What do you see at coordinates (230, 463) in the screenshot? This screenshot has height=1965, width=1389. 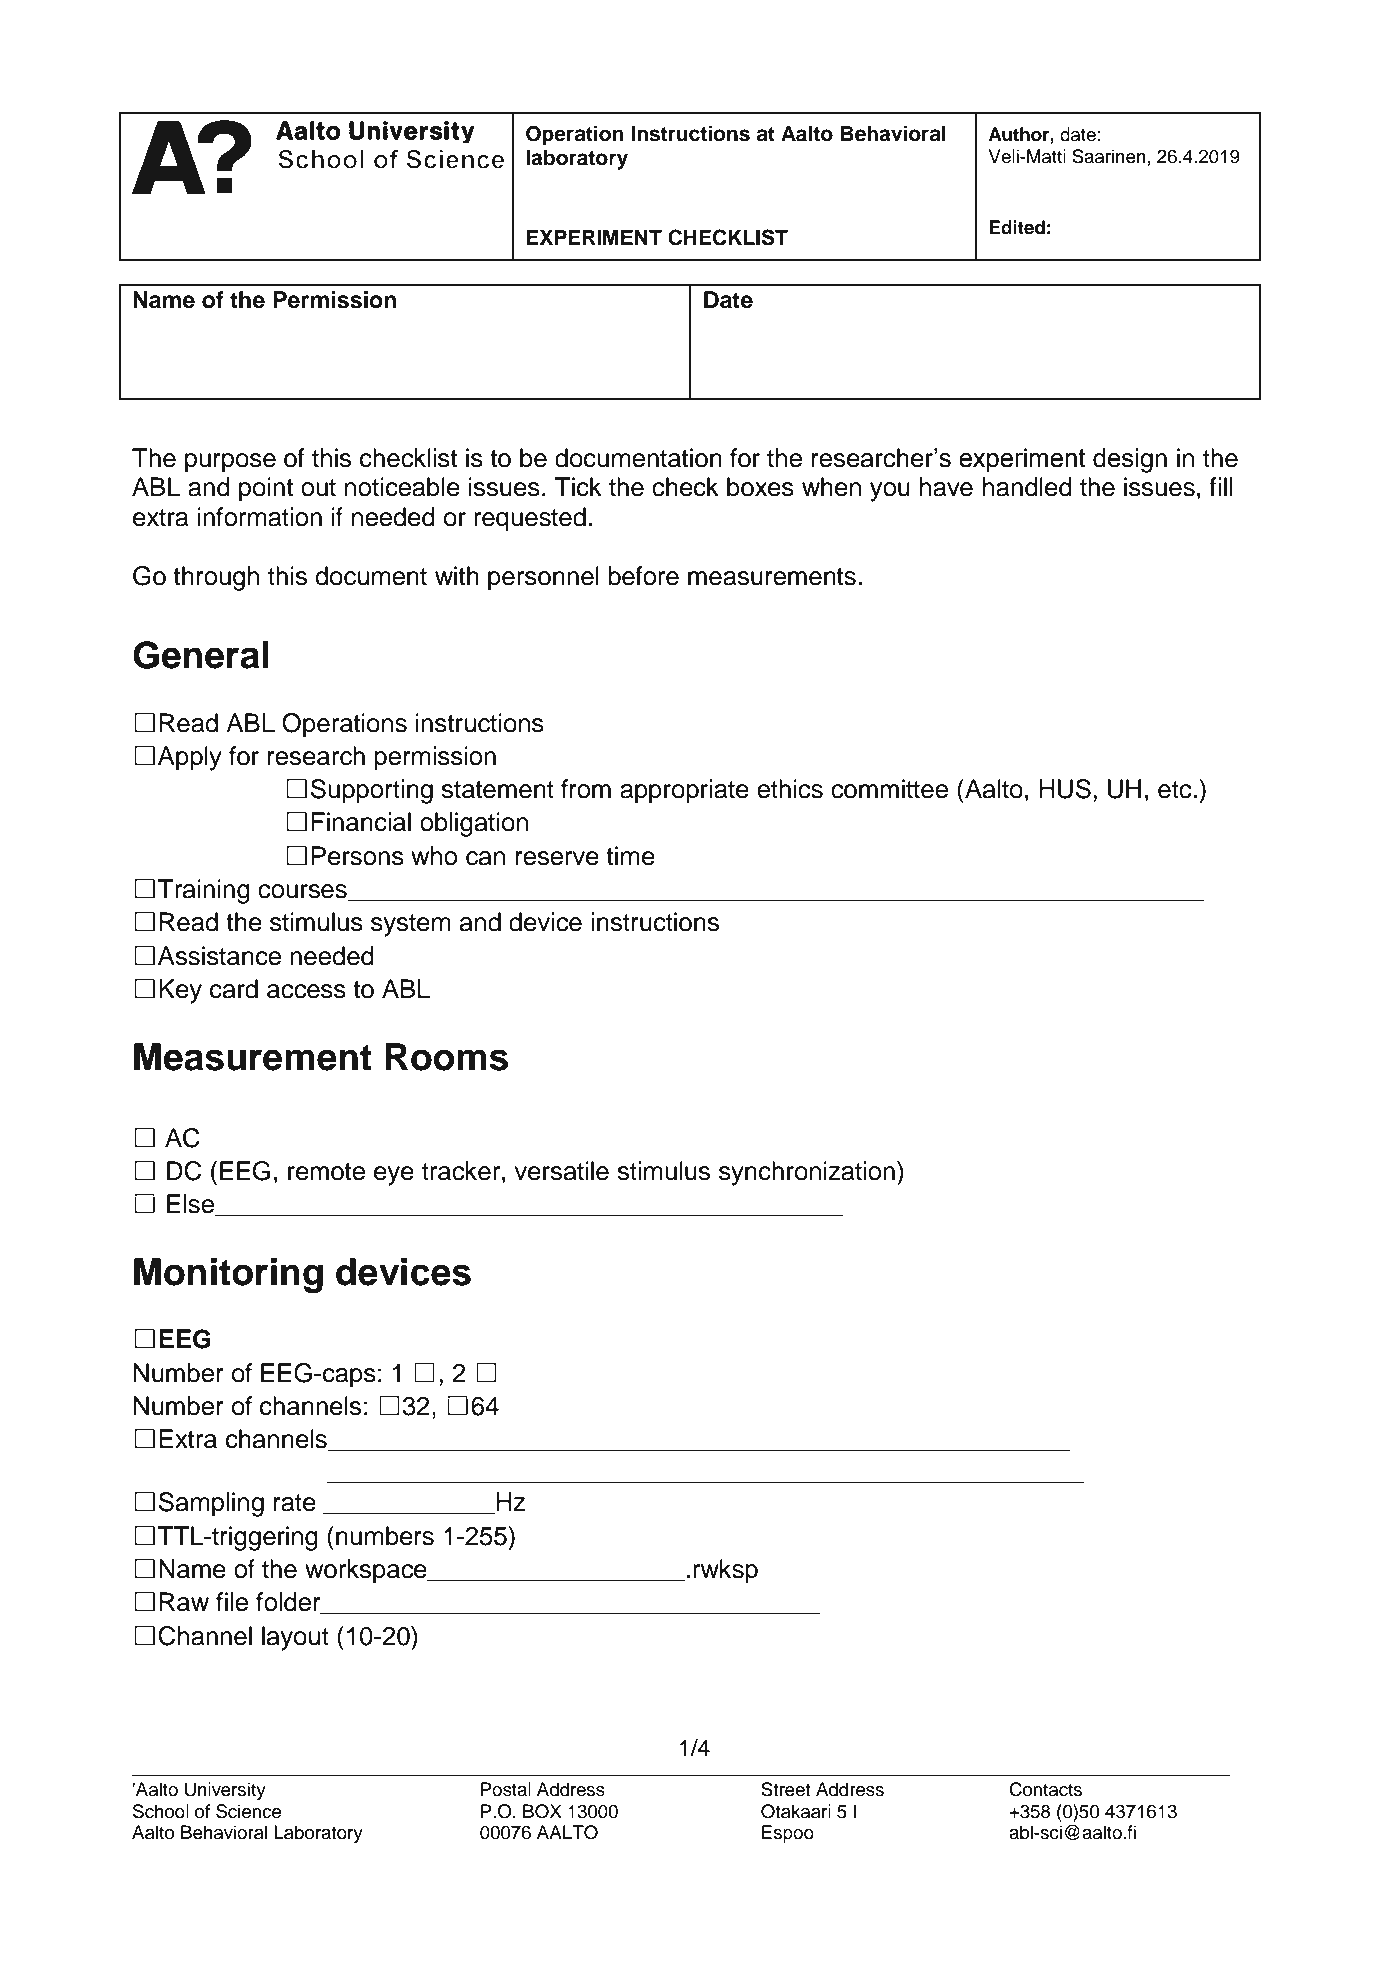 I see `purpose` at bounding box center [230, 463].
